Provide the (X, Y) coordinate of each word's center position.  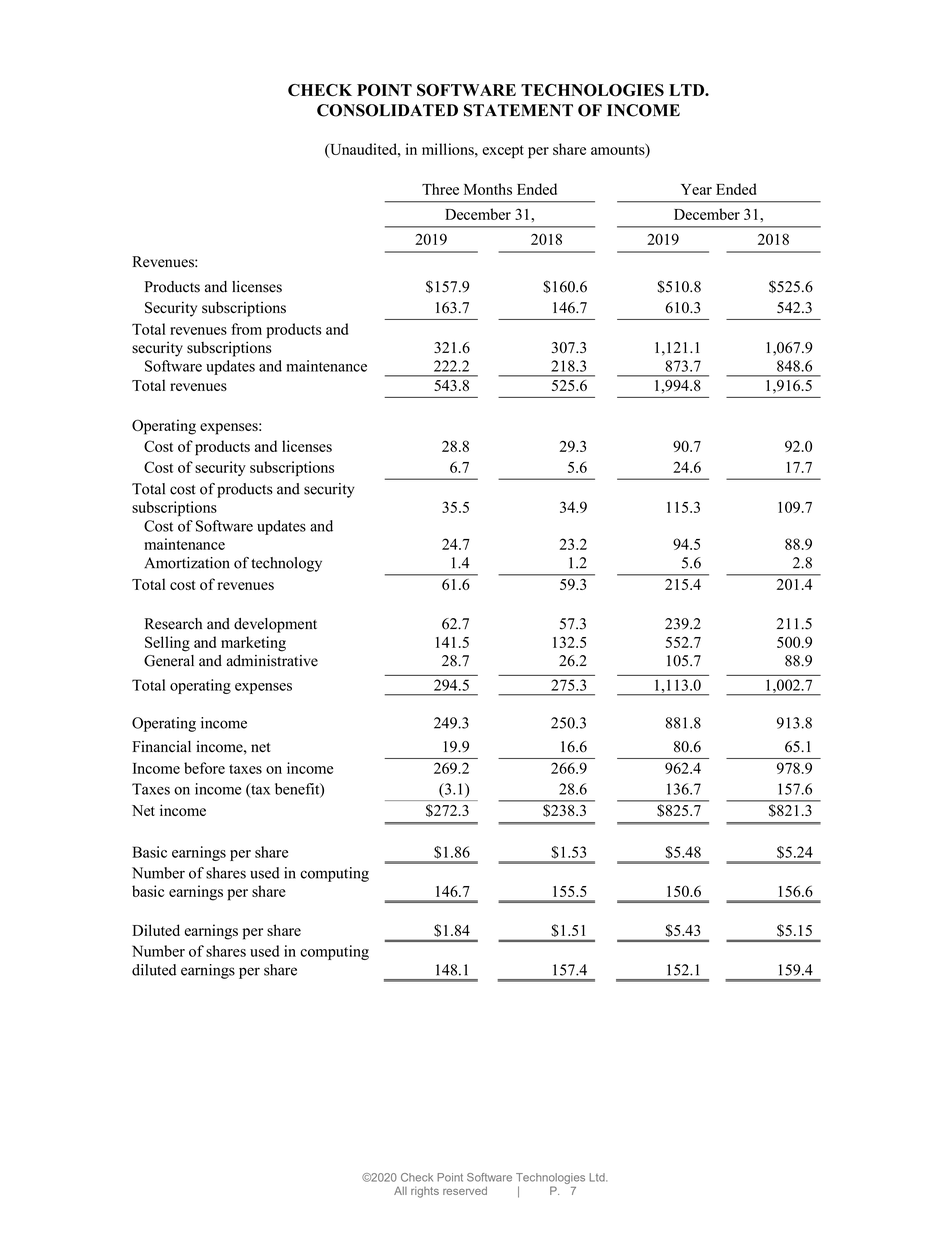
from (246, 329)
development (275, 625)
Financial (161, 746)
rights (425, 1192)
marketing (253, 644)
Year (696, 189)
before (204, 768)
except (503, 152)
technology (286, 564)
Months (488, 189)
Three (440, 189)
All (400, 1191)
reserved (465, 1190)
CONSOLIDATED (387, 110)
